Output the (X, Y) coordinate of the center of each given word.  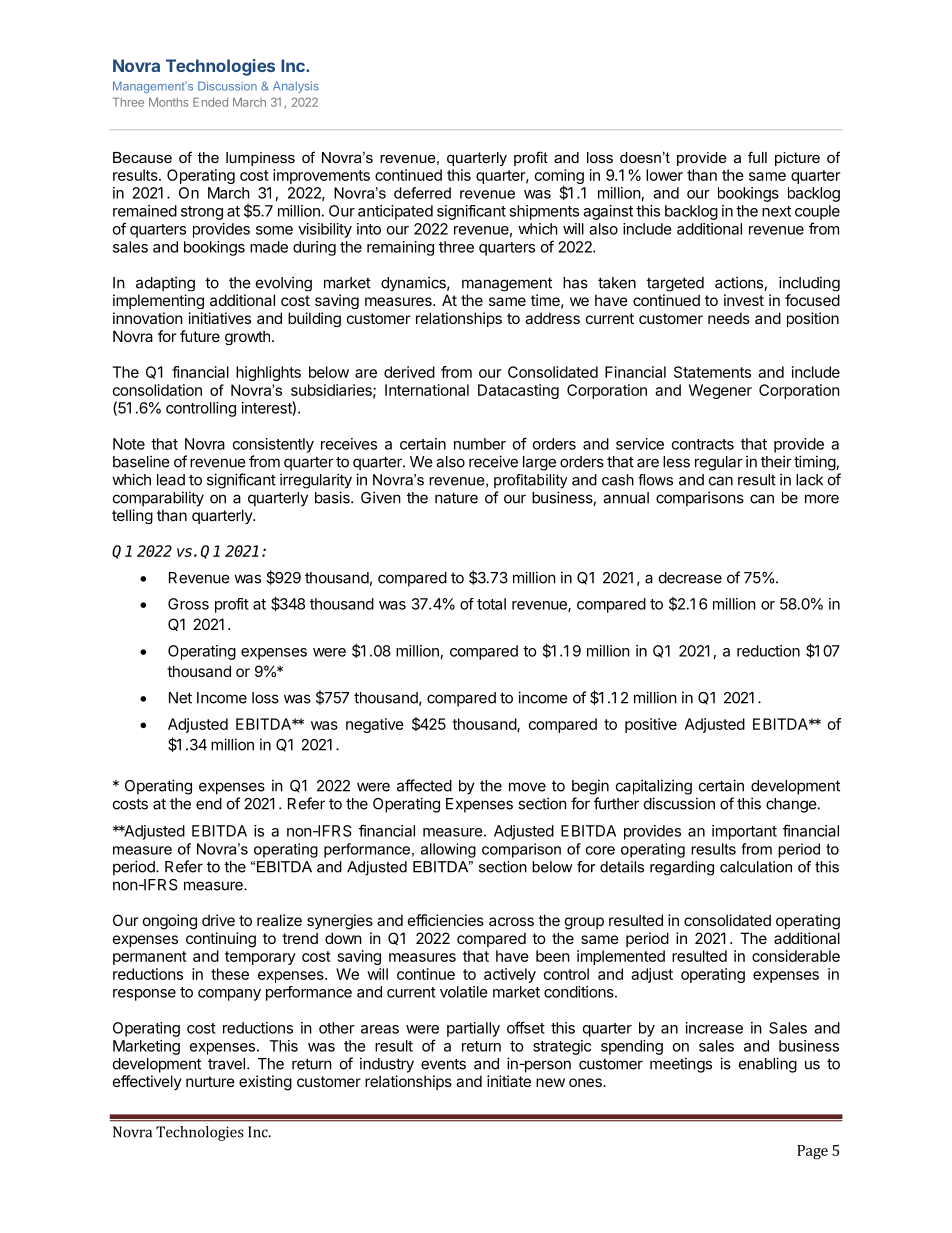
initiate (509, 1081)
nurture (210, 1081)
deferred (422, 193)
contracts (703, 444)
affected (424, 785)
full (757, 157)
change (791, 805)
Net (180, 698)
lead (171, 480)
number (480, 444)
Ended (210, 102)
